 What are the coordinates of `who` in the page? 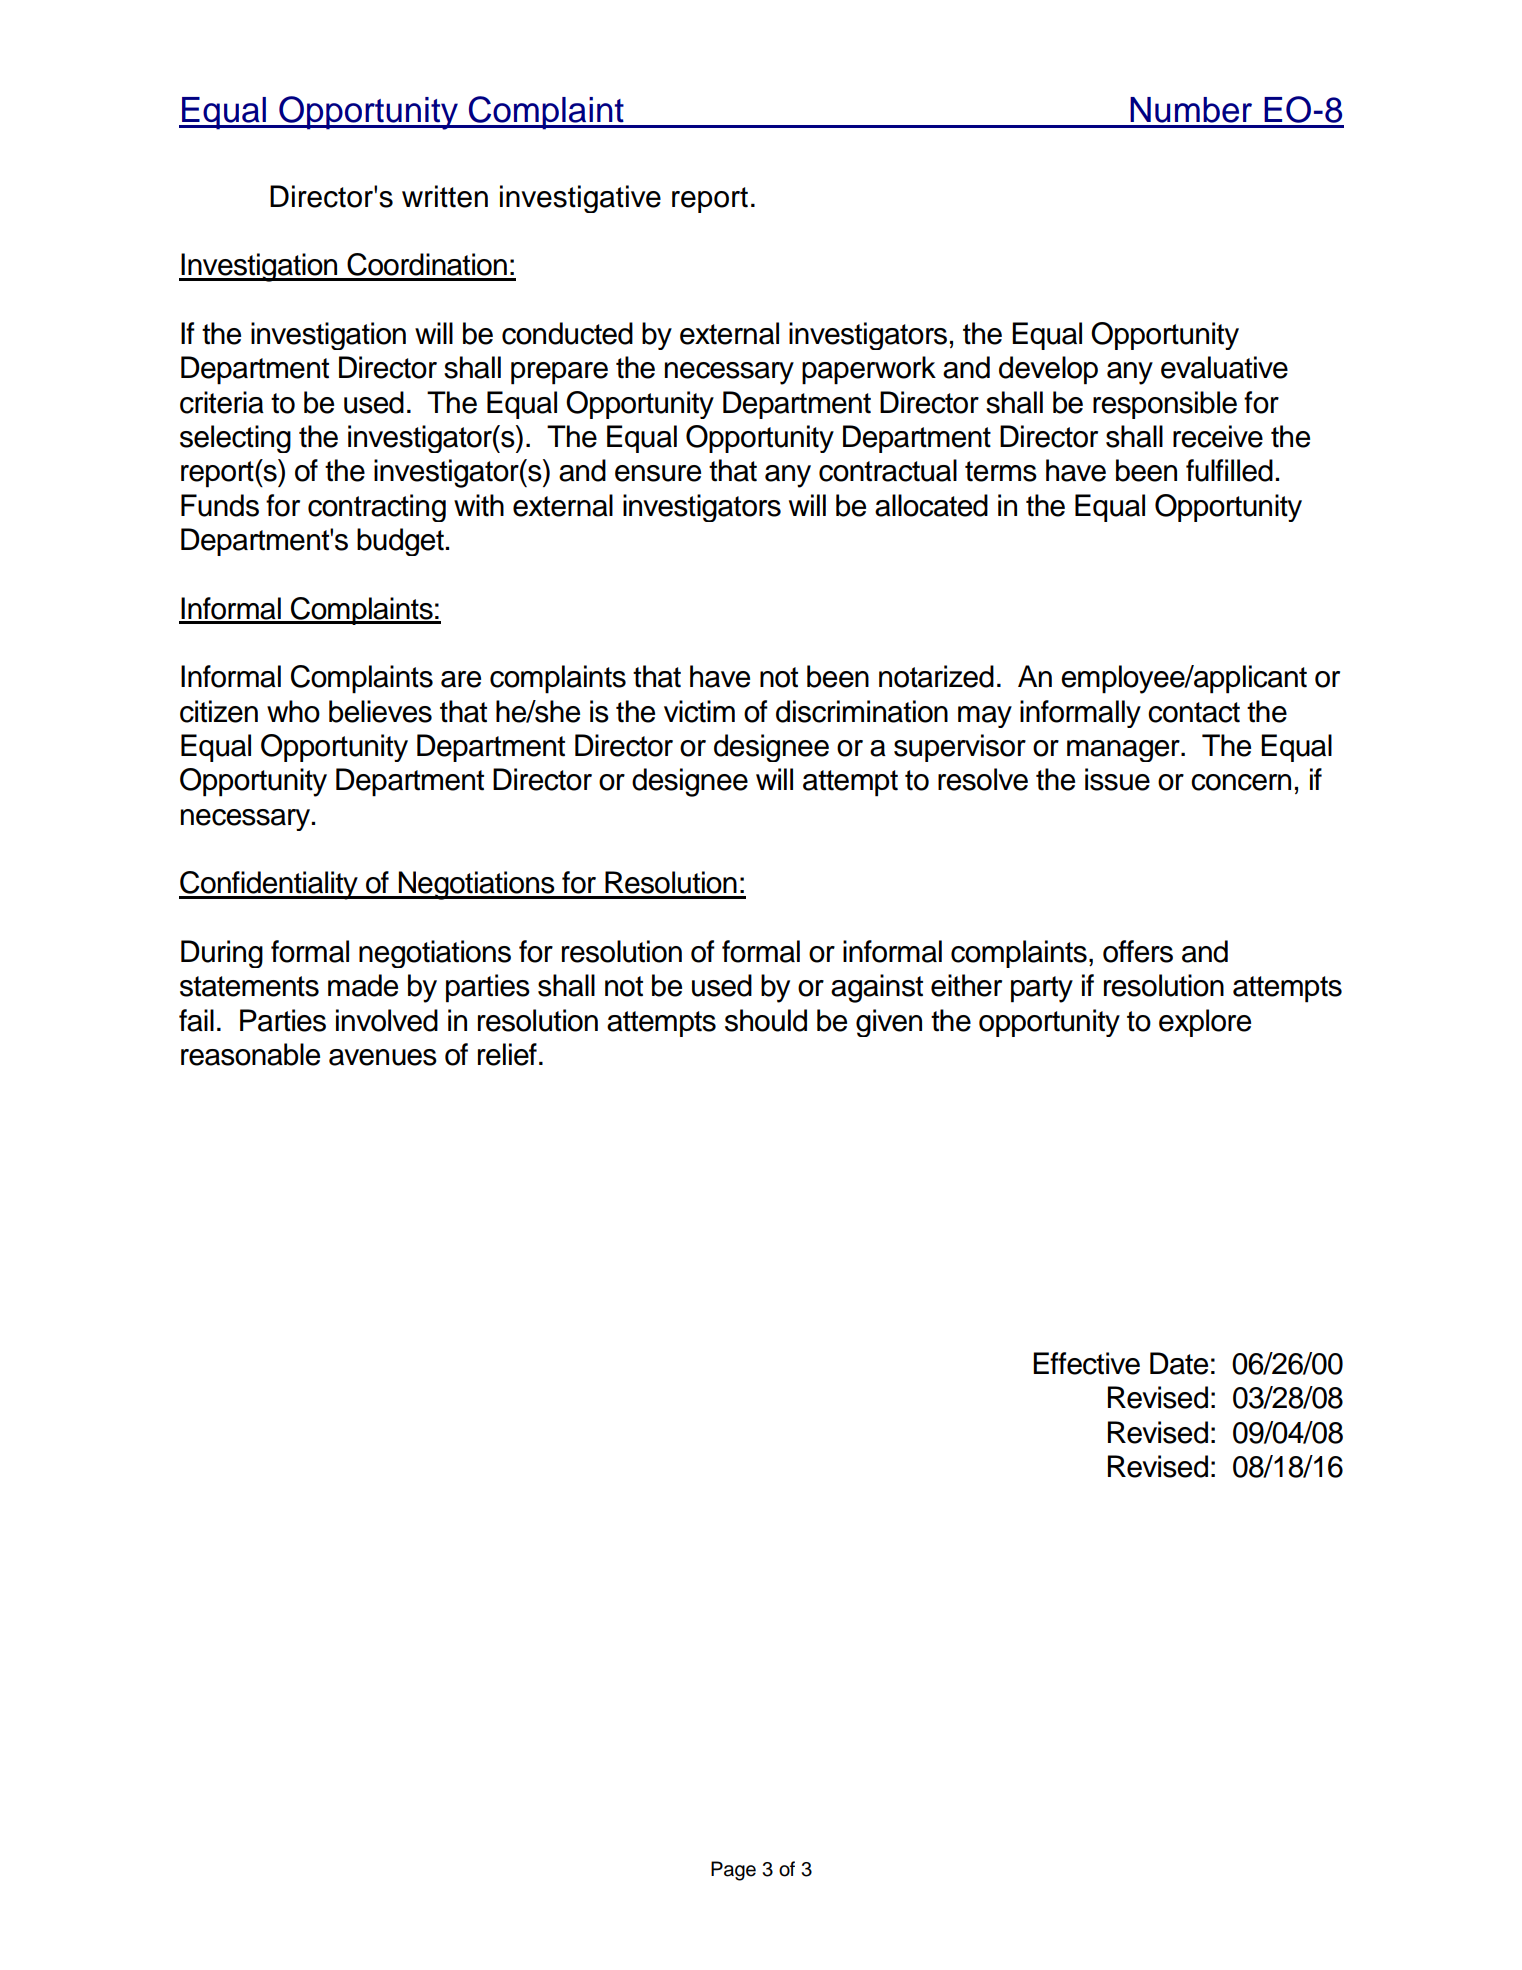 It's located at (293, 711).
